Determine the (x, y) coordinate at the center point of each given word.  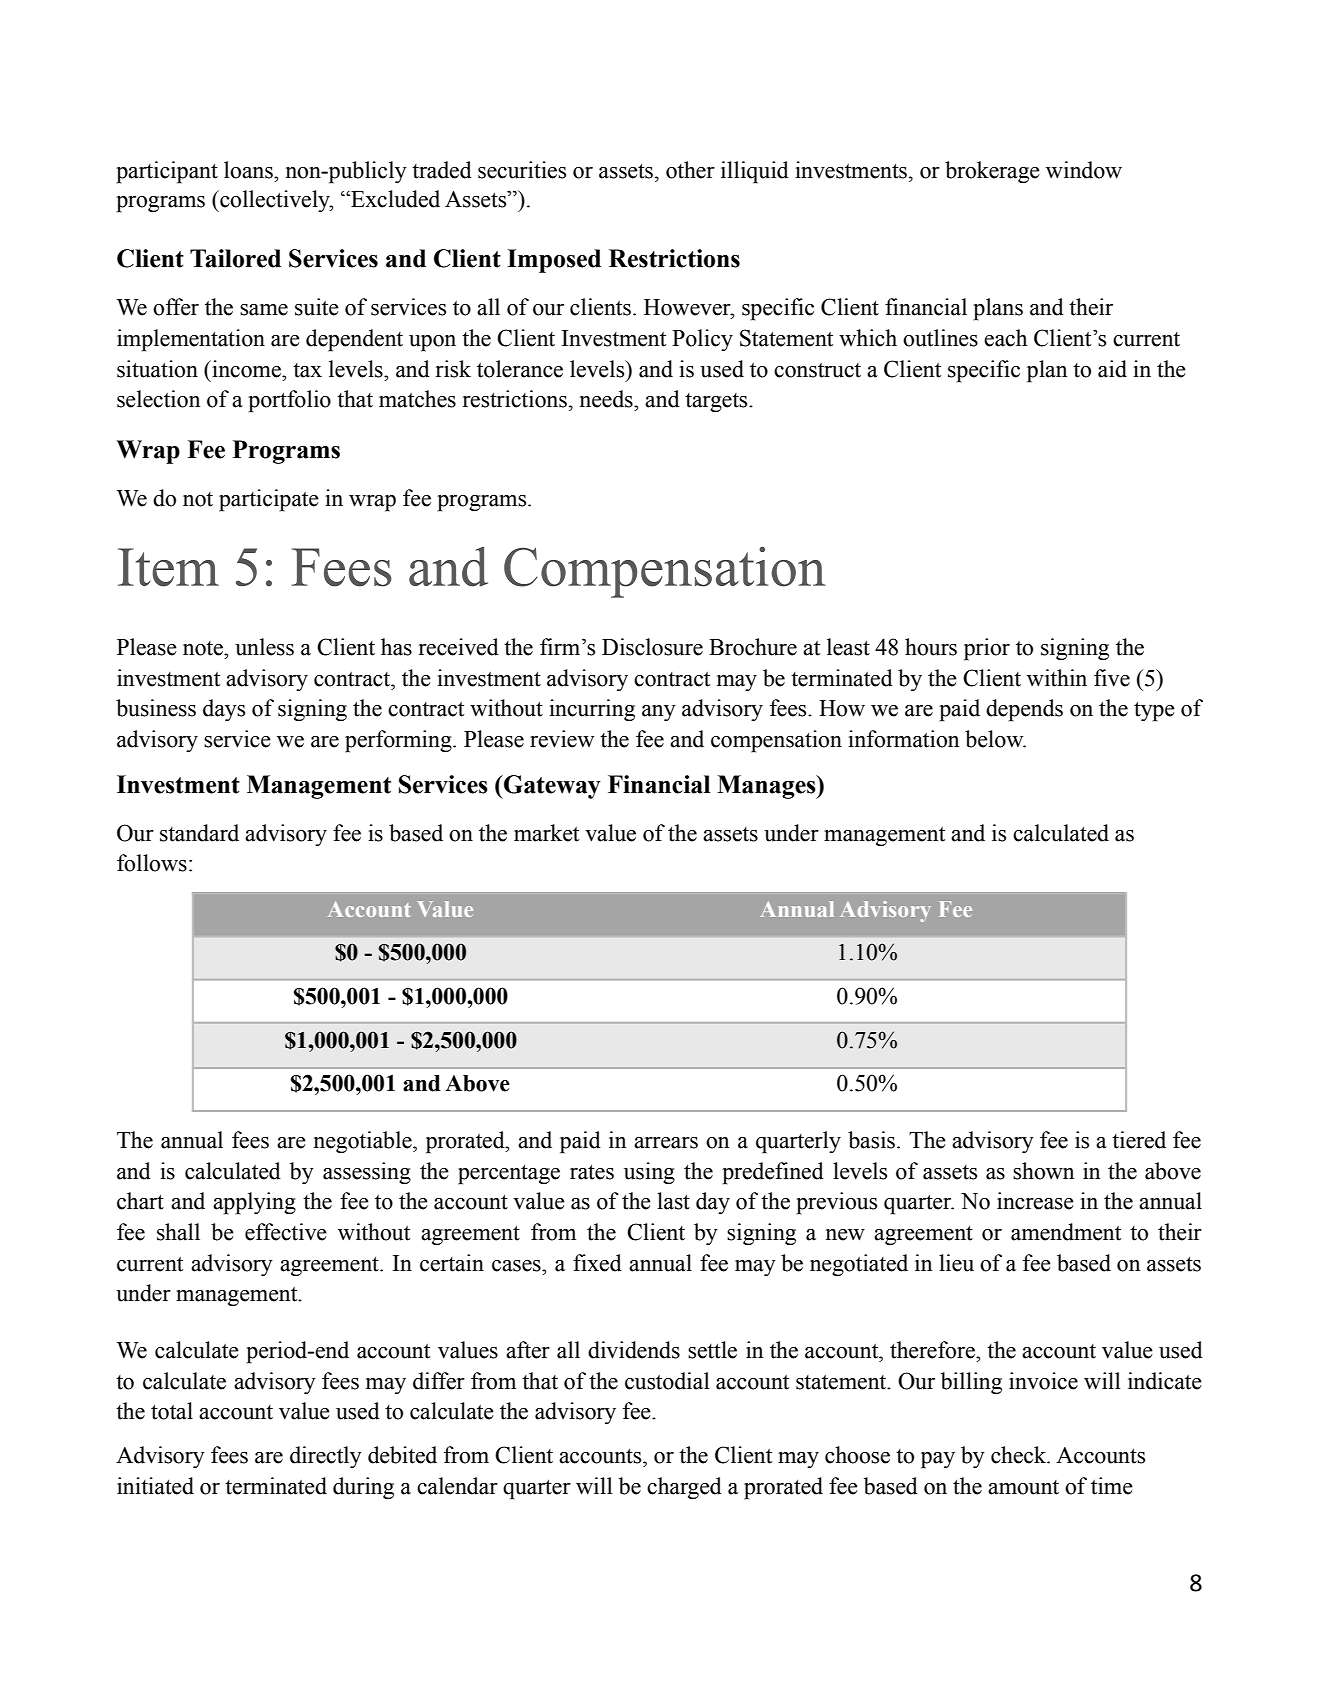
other (690, 170)
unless (264, 647)
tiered (1139, 1140)
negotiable (364, 1142)
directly (326, 1457)
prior (987, 649)
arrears (666, 1143)
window (1084, 170)
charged (684, 1488)
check (1020, 1455)
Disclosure (652, 647)
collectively (275, 201)
